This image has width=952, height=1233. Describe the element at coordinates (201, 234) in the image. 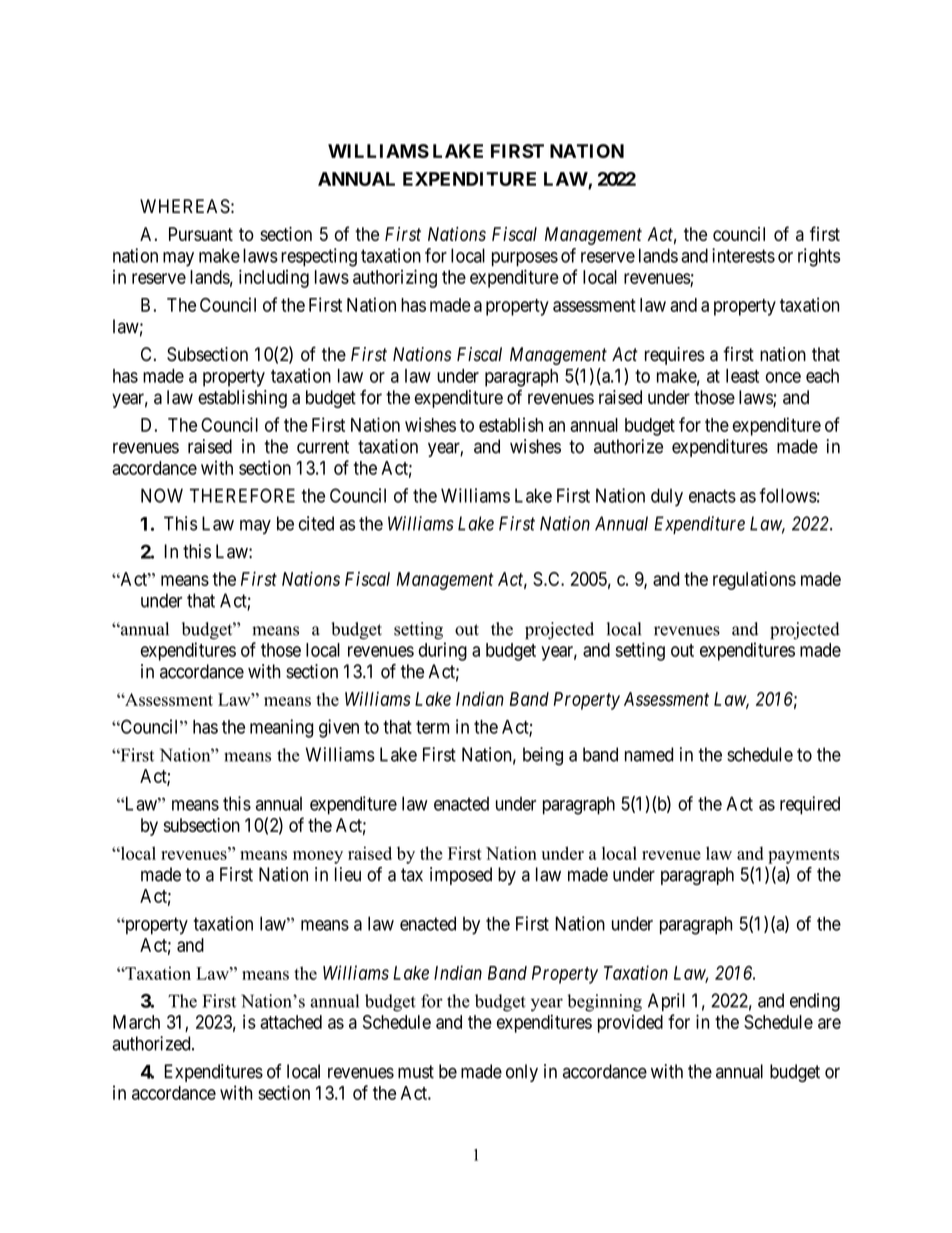

I see `Pursuant` at that location.
